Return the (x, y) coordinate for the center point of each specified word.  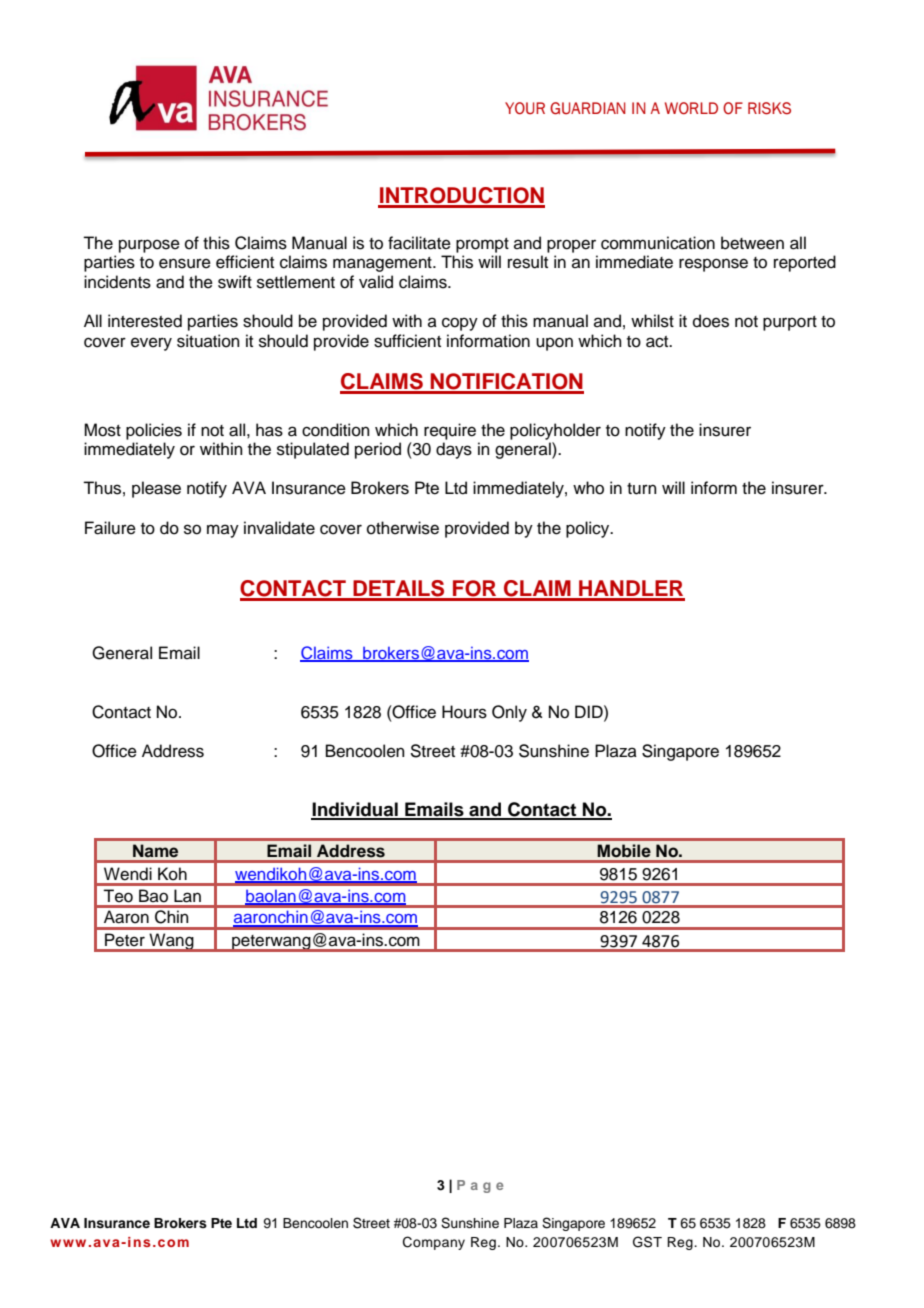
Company (434, 1243)
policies (154, 431)
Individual (355, 810)
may (223, 531)
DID (590, 711)
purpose (149, 246)
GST (647, 1242)
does (711, 321)
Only (509, 713)
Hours (464, 712)
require (450, 431)
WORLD (691, 108)
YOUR (525, 108)
